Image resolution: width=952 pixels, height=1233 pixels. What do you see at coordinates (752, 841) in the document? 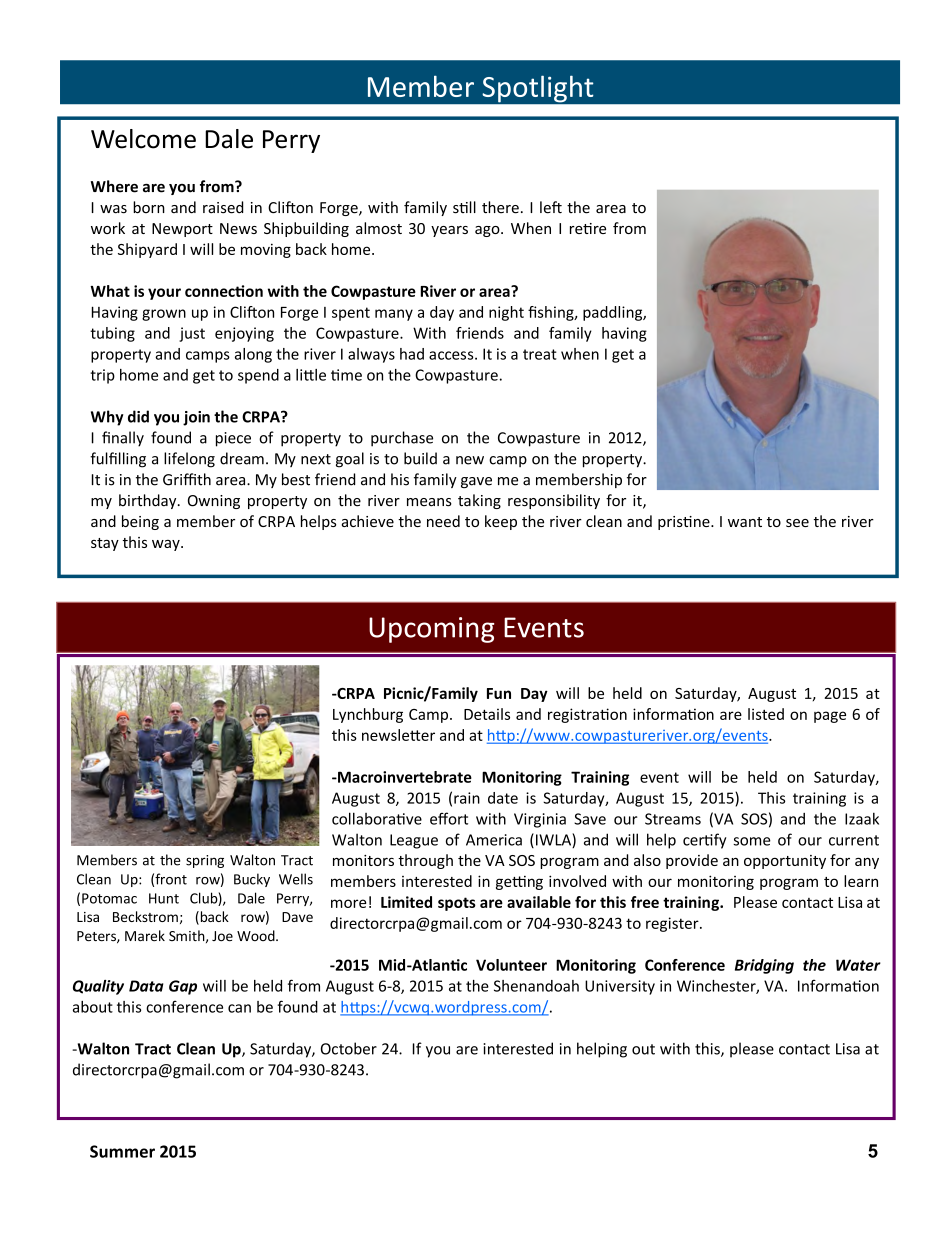
I see `some` at bounding box center [752, 841].
